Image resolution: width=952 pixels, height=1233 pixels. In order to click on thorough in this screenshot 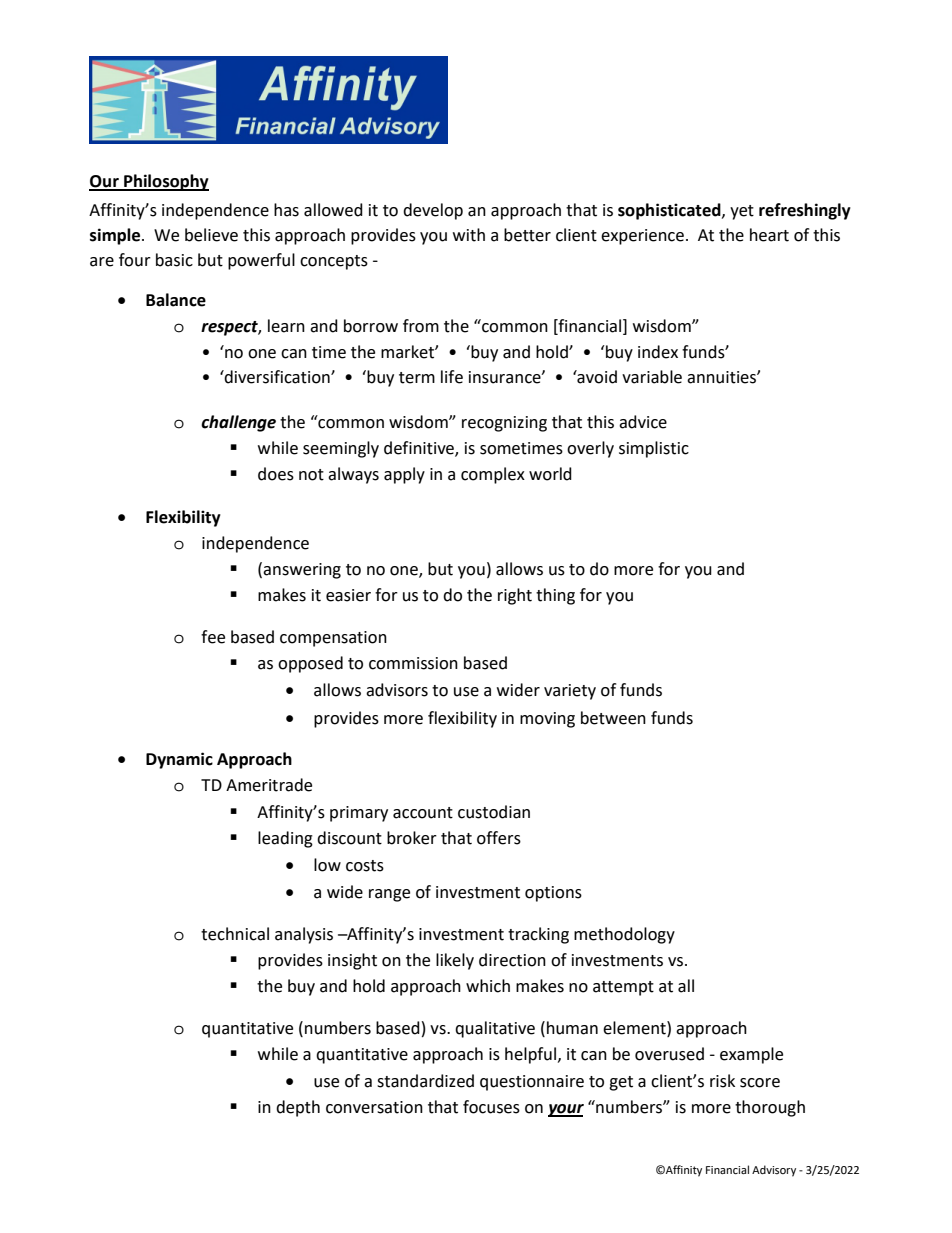, I will do `click(770, 1108)`.
